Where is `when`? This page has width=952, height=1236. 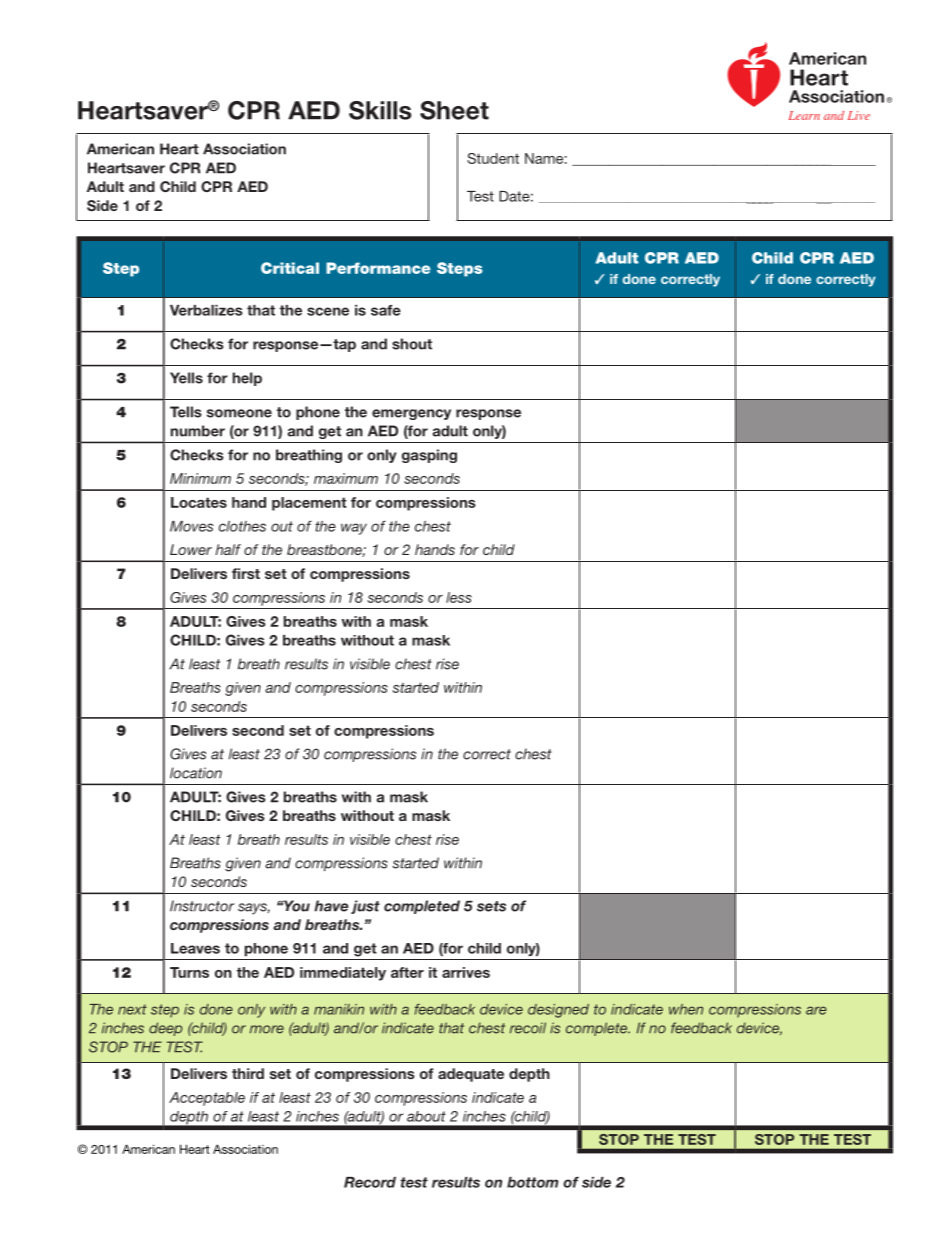
when is located at coordinates (686, 1009).
